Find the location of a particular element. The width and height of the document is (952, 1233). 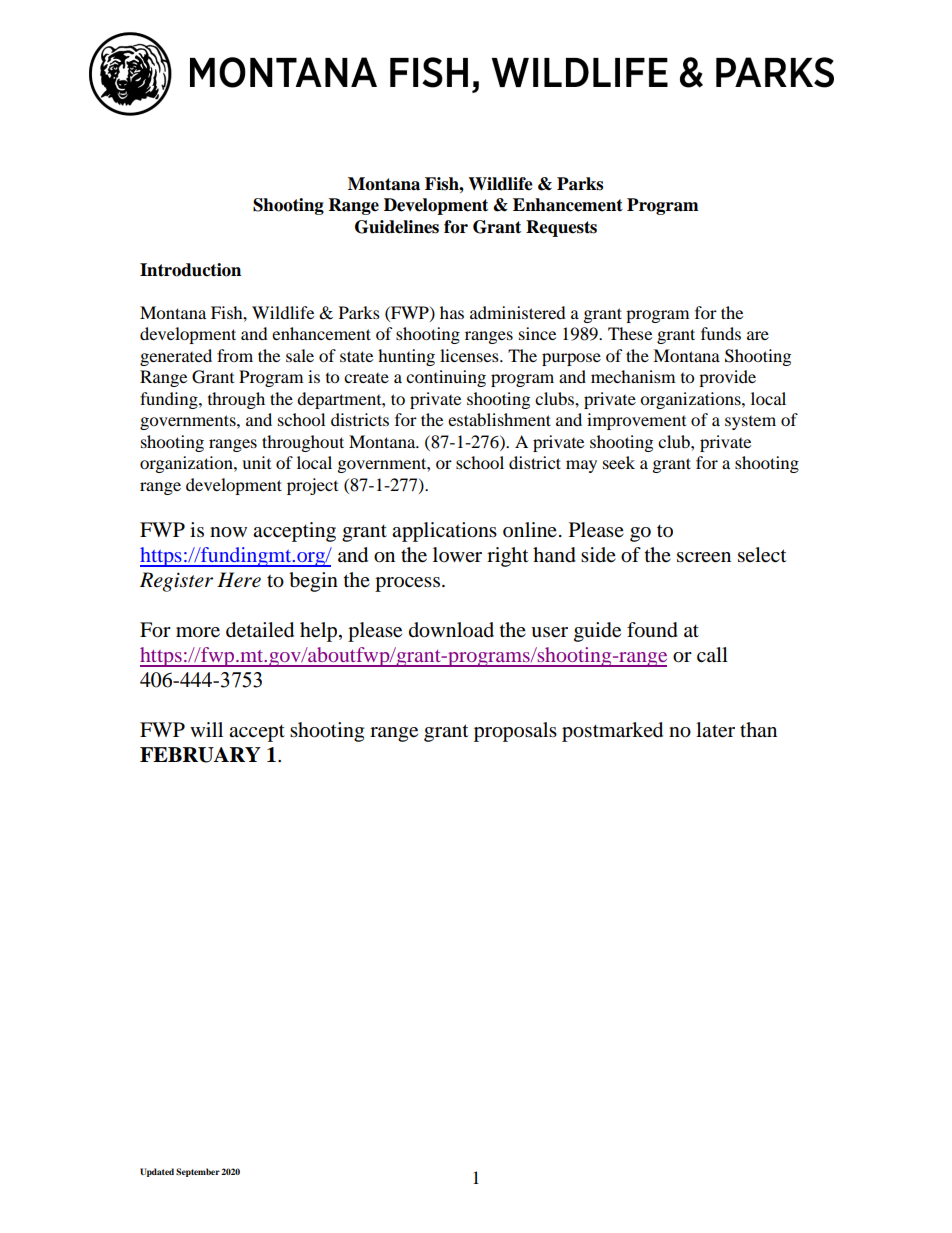

September is located at coordinates (198, 1172).
